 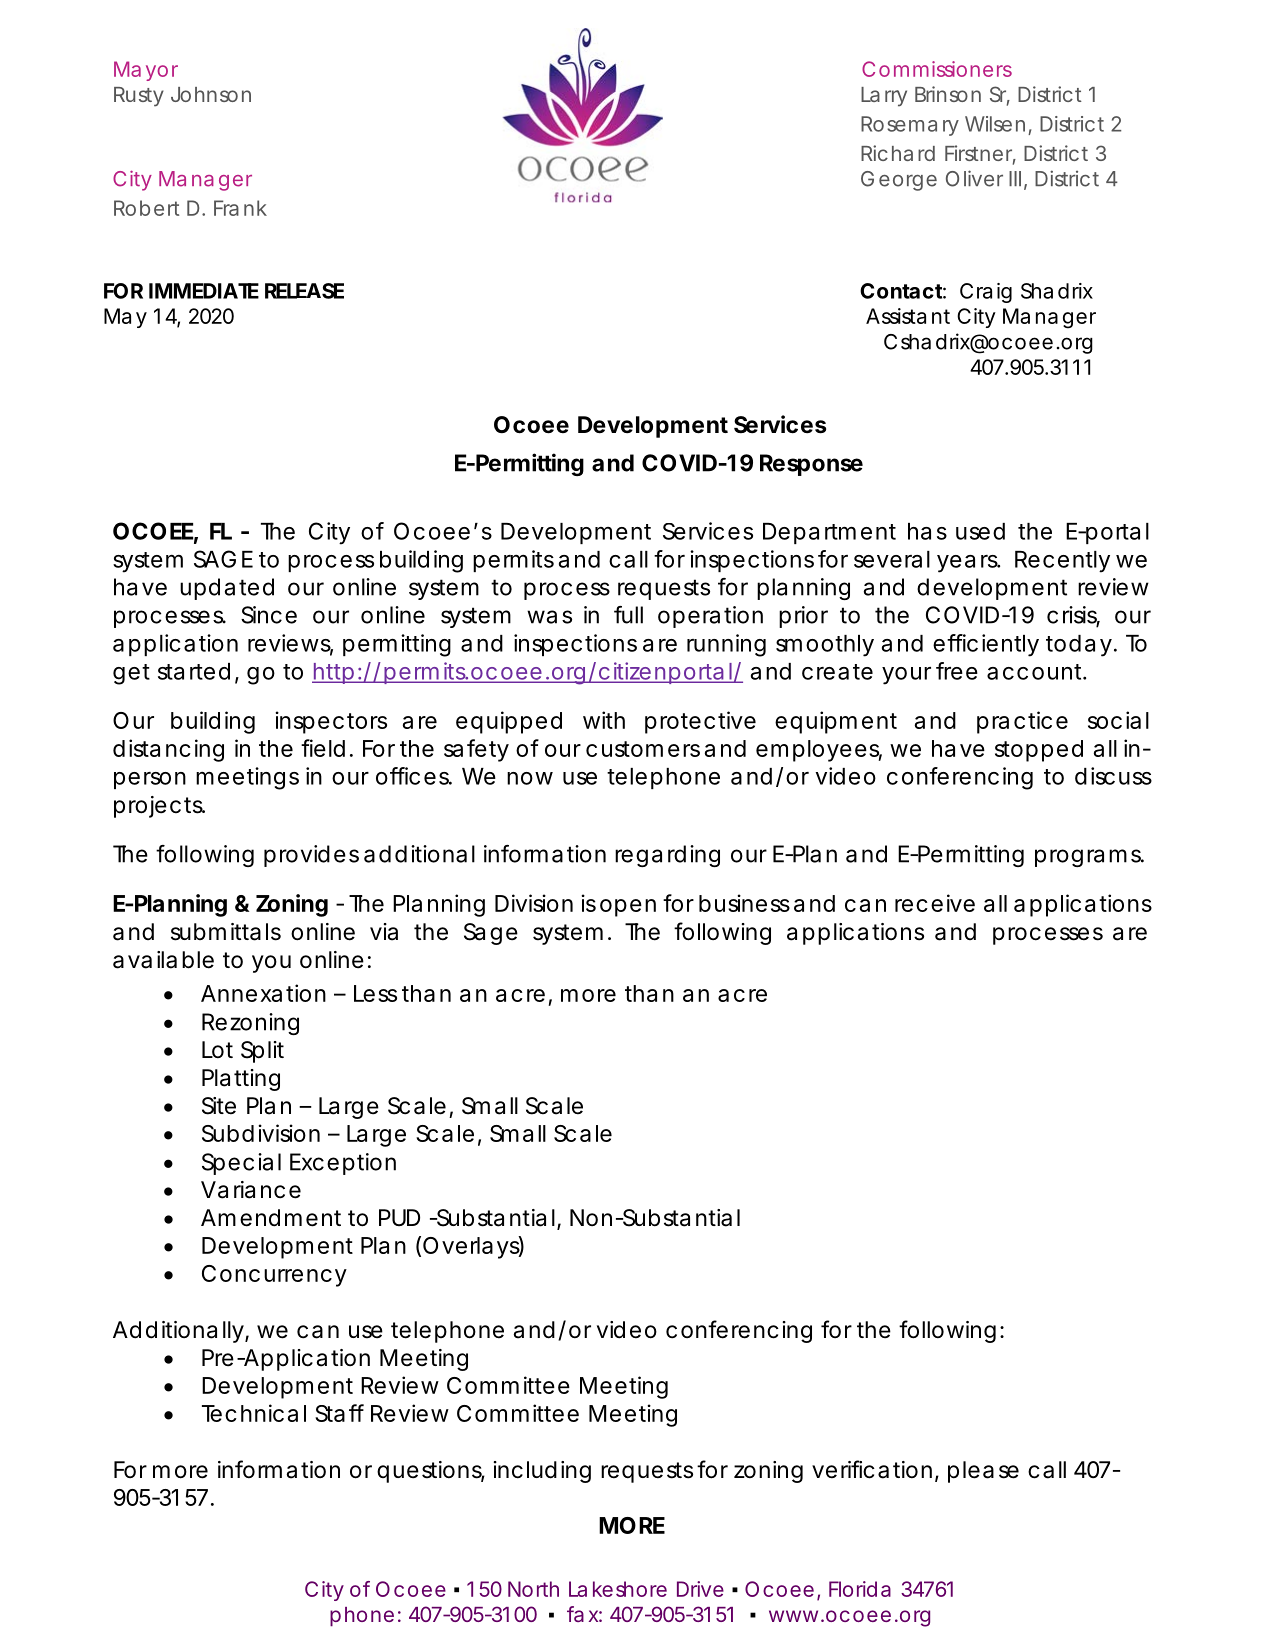 What do you see at coordinates (667, 856) in the screenshot?
I see `regarding` at bounding box center [667, 856].
